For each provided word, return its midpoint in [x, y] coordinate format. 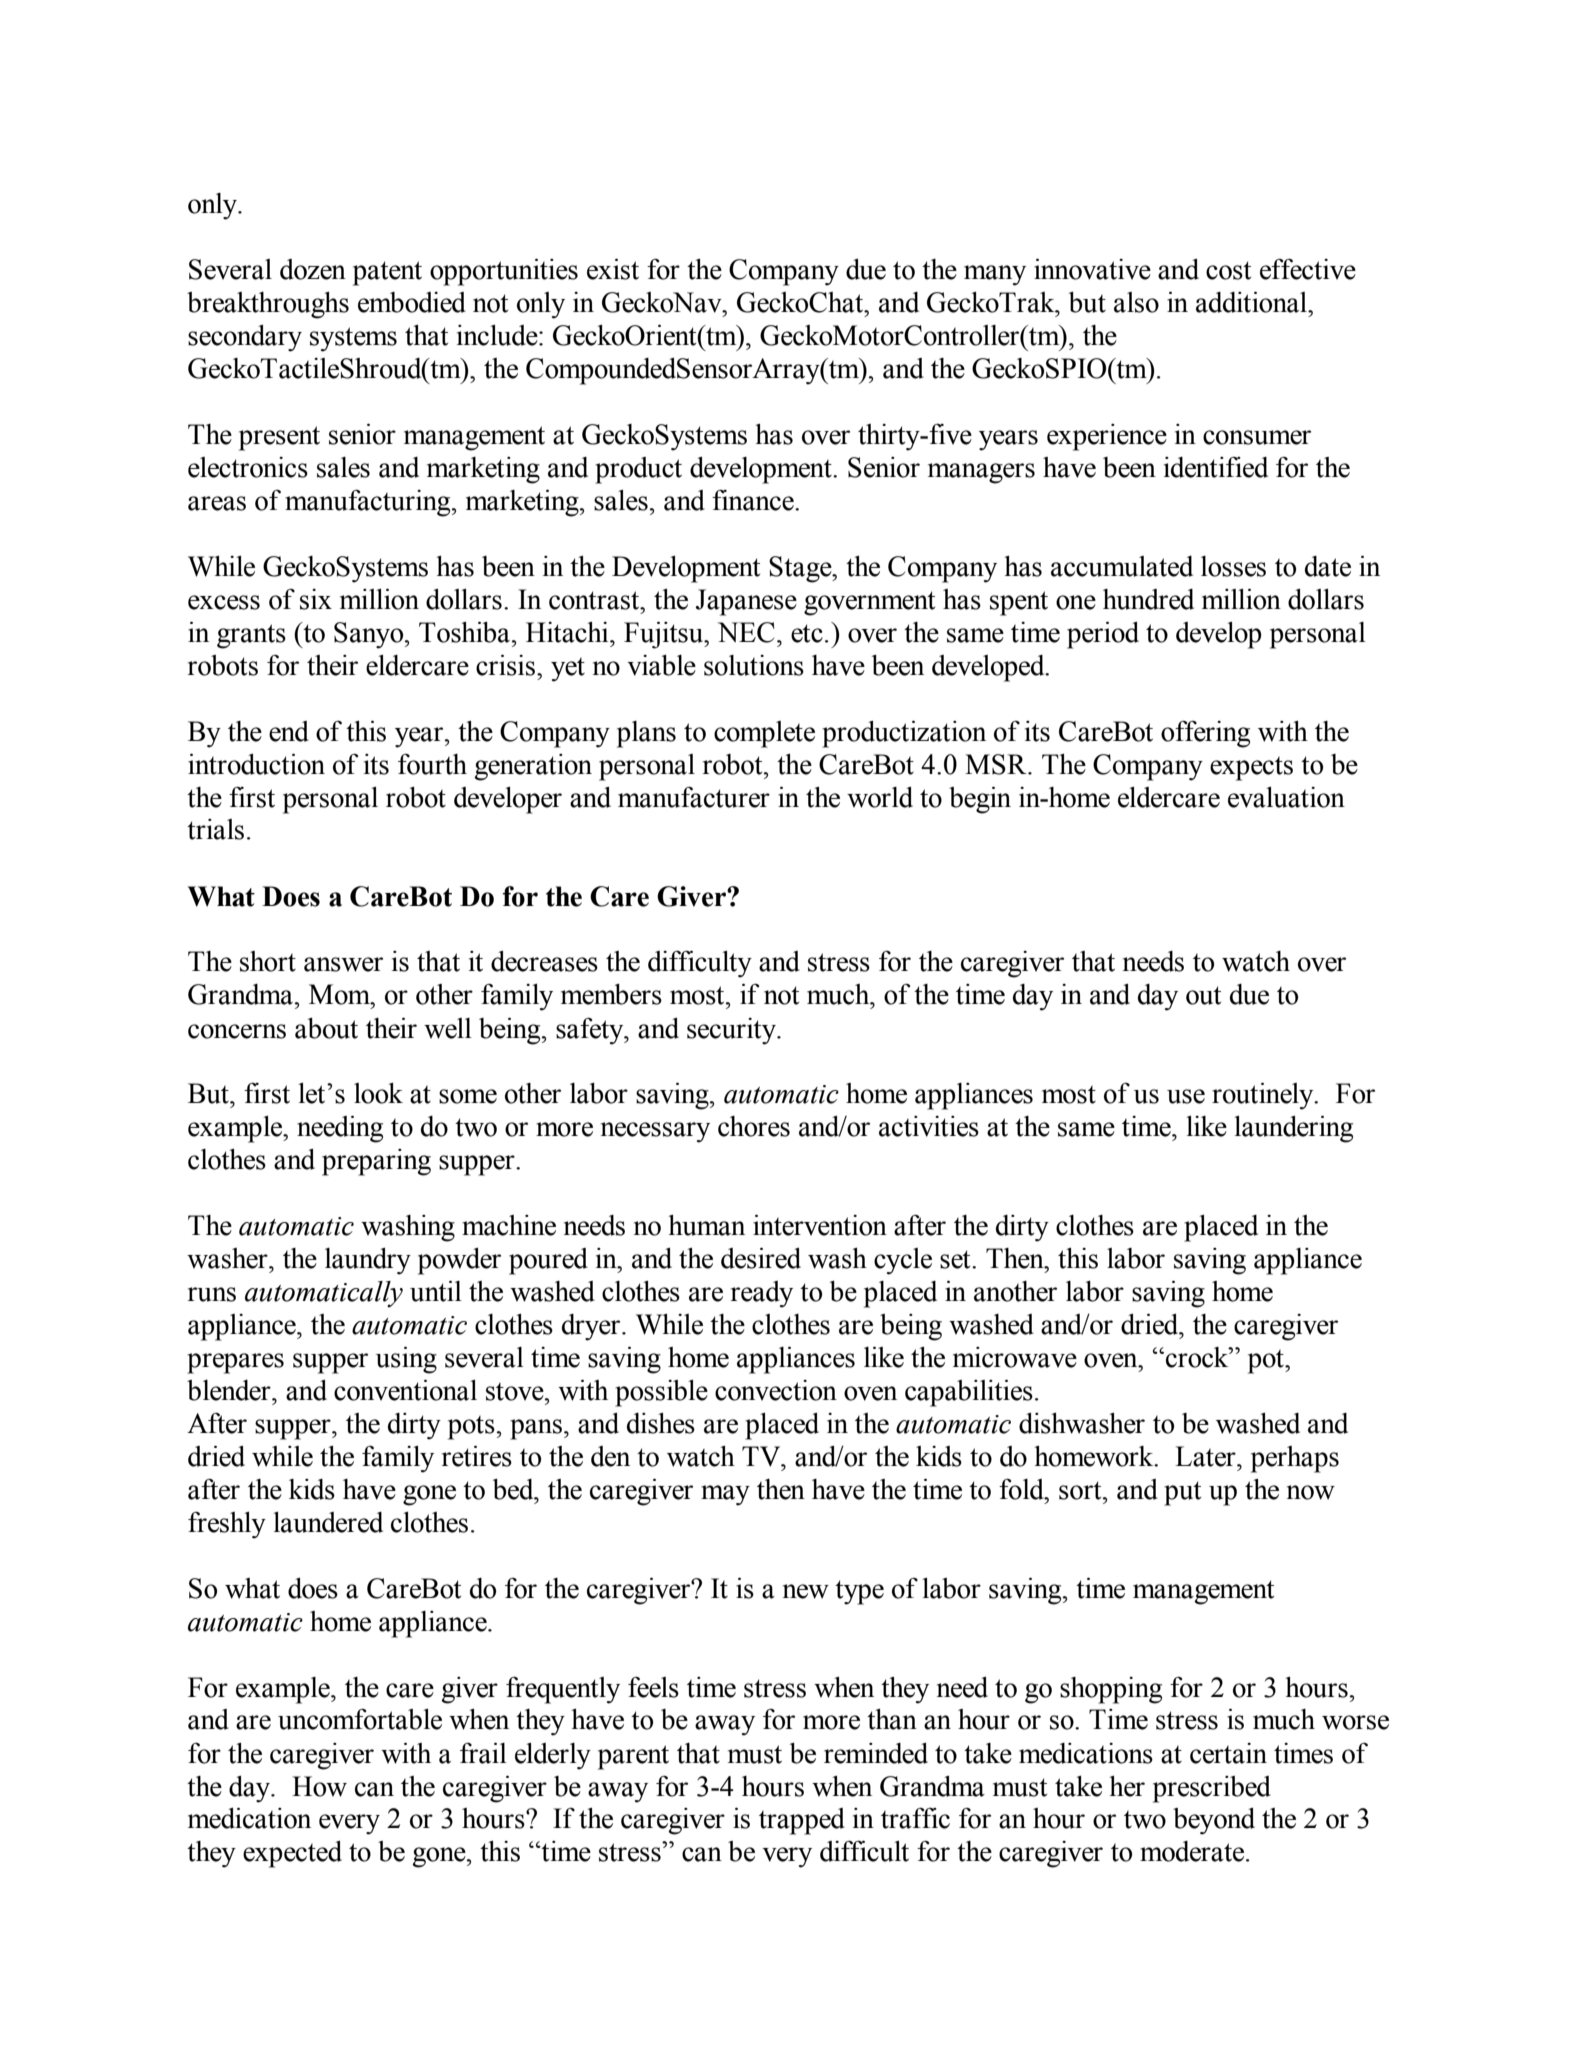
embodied [412, 302]
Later [1206, 1456]
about [326, 1028]
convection [776, 1390]
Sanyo [370, 635]
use [1186, 1096]
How [319, 1786]
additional [1252, 302]
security [732, 1031]
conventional [405, 1390]
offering [1205, 734]
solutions [754, 665]
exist [613, 269]
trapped [802, 1821]
